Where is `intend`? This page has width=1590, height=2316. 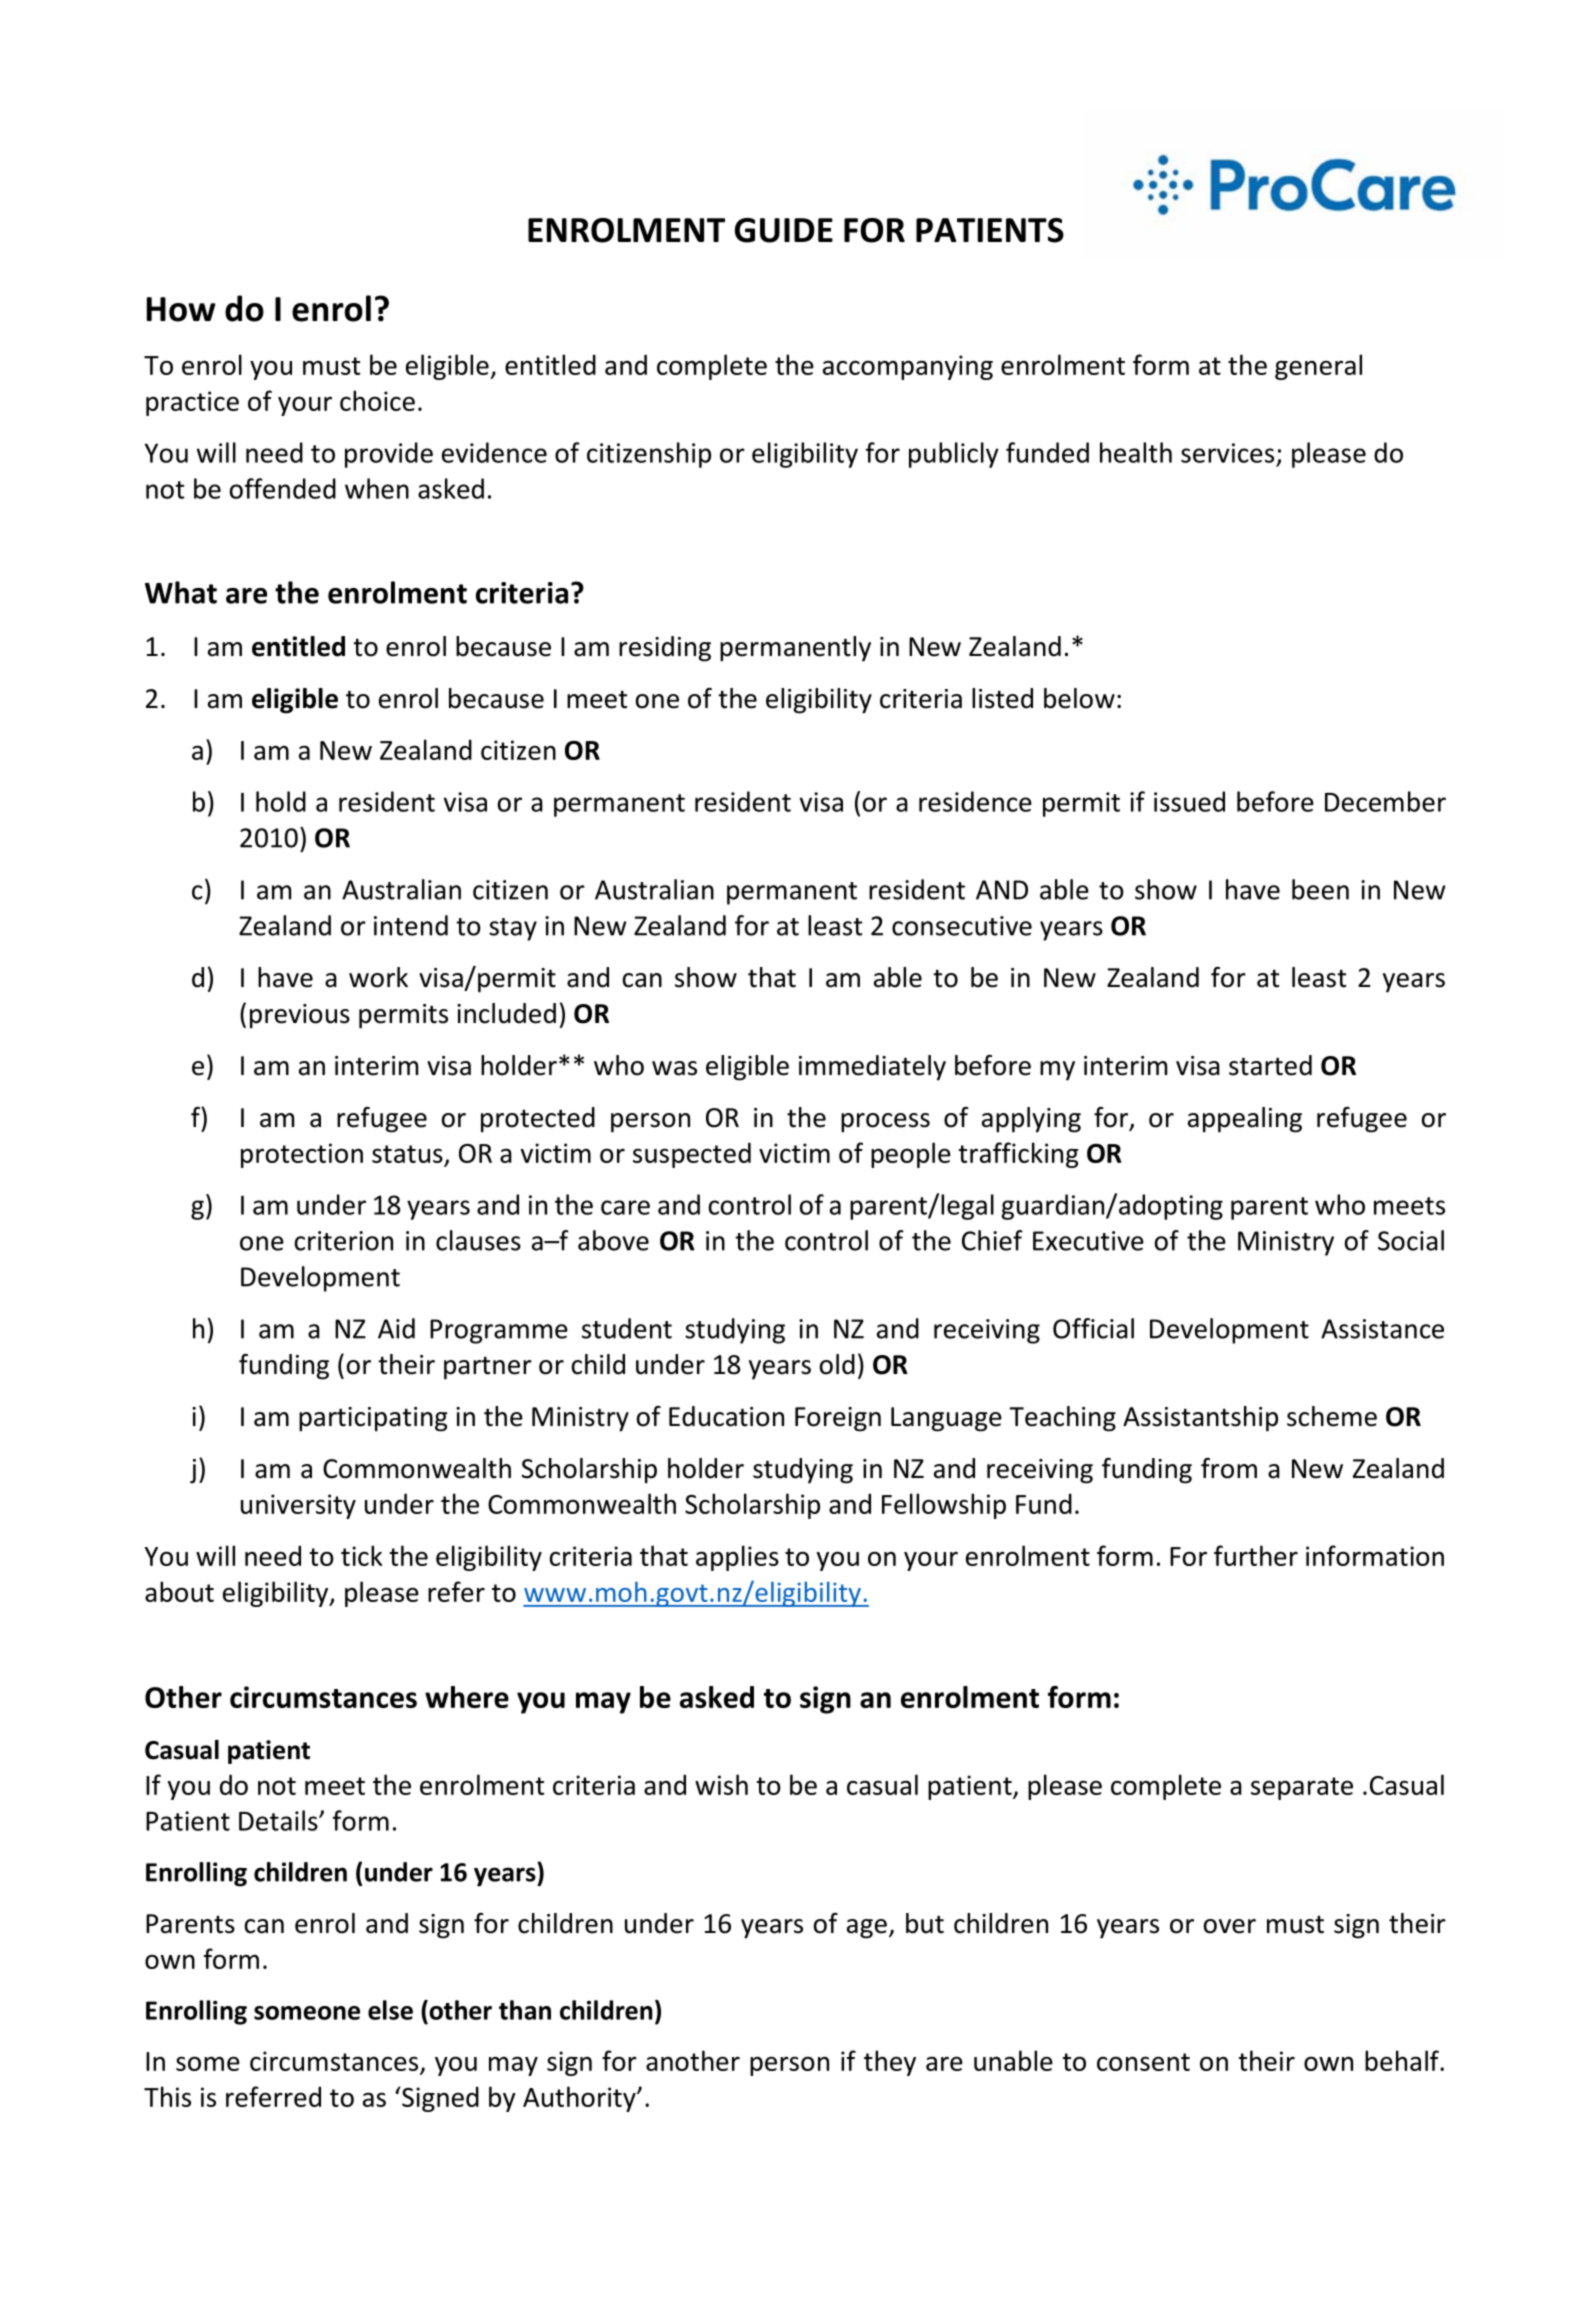 intend is located at coordinates (411, 925).
